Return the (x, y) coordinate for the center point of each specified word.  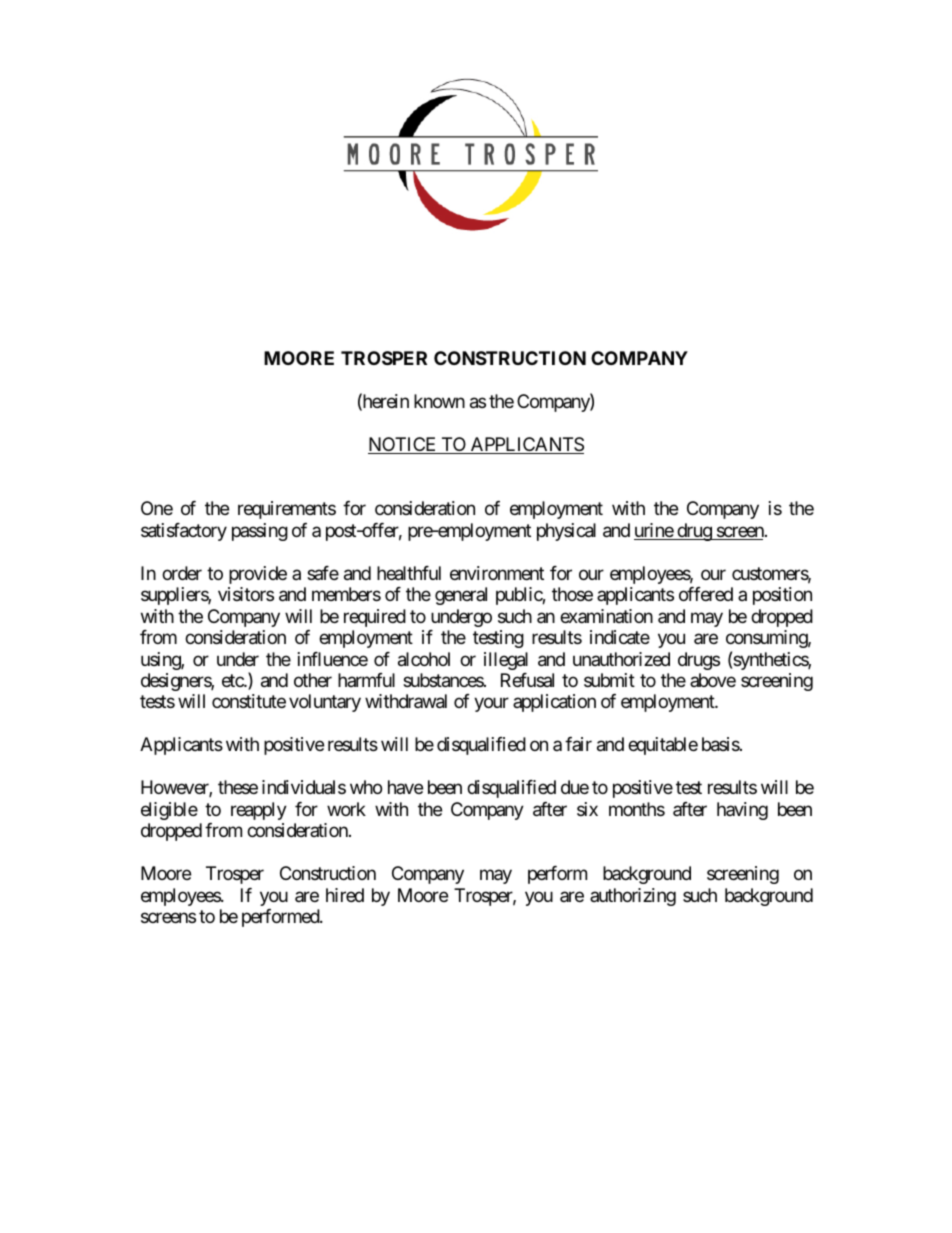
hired (345, 895)
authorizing (633, 897)
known (439, 401)
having (742, 811)
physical (566, 532)
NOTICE (403, 445)
